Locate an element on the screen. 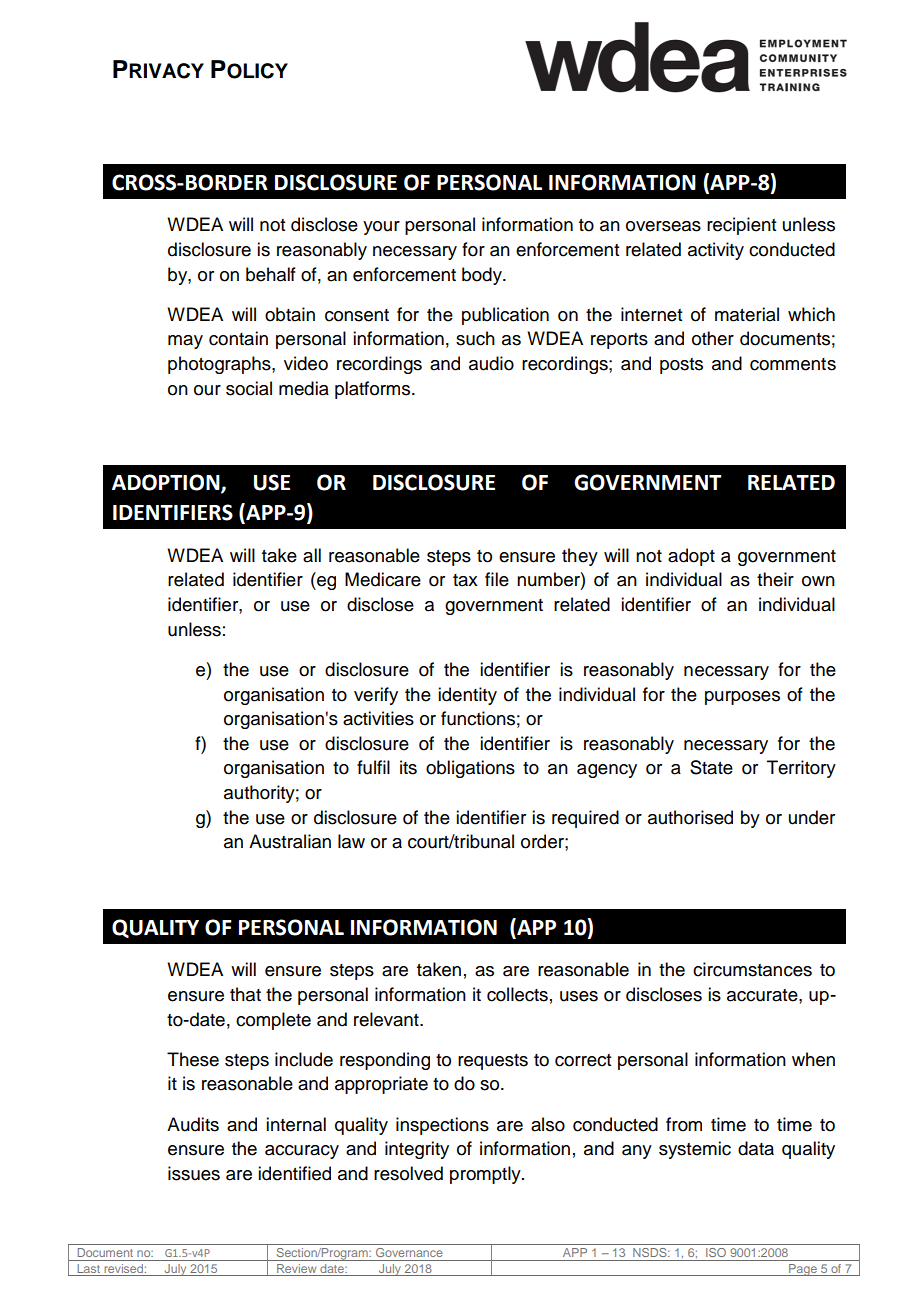  fulfil is located at coordinates (373, 767).
